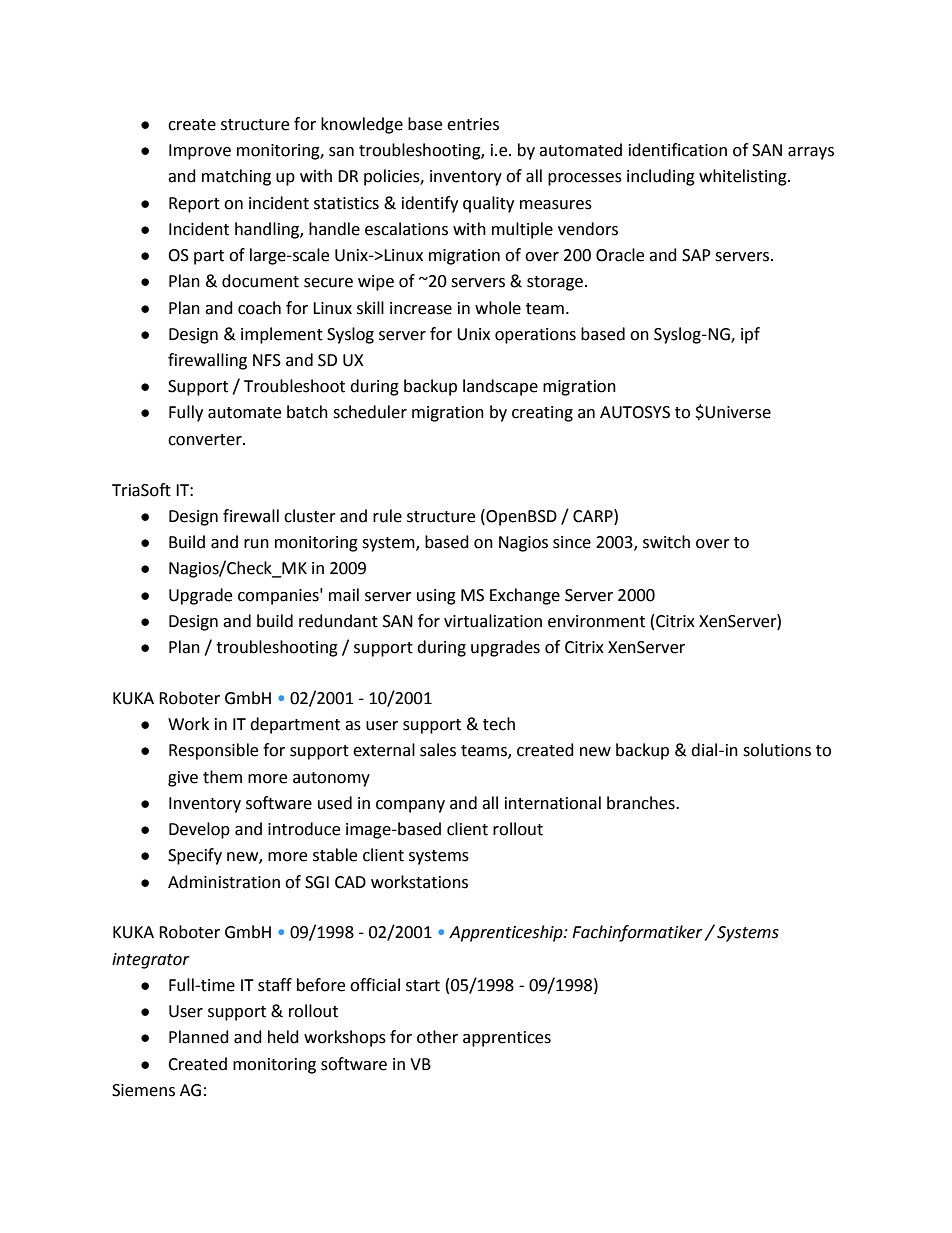 The image size is (952, 1233). Describe the element at coordinates (200, 152) in the image. I see `Improve` at that location.
